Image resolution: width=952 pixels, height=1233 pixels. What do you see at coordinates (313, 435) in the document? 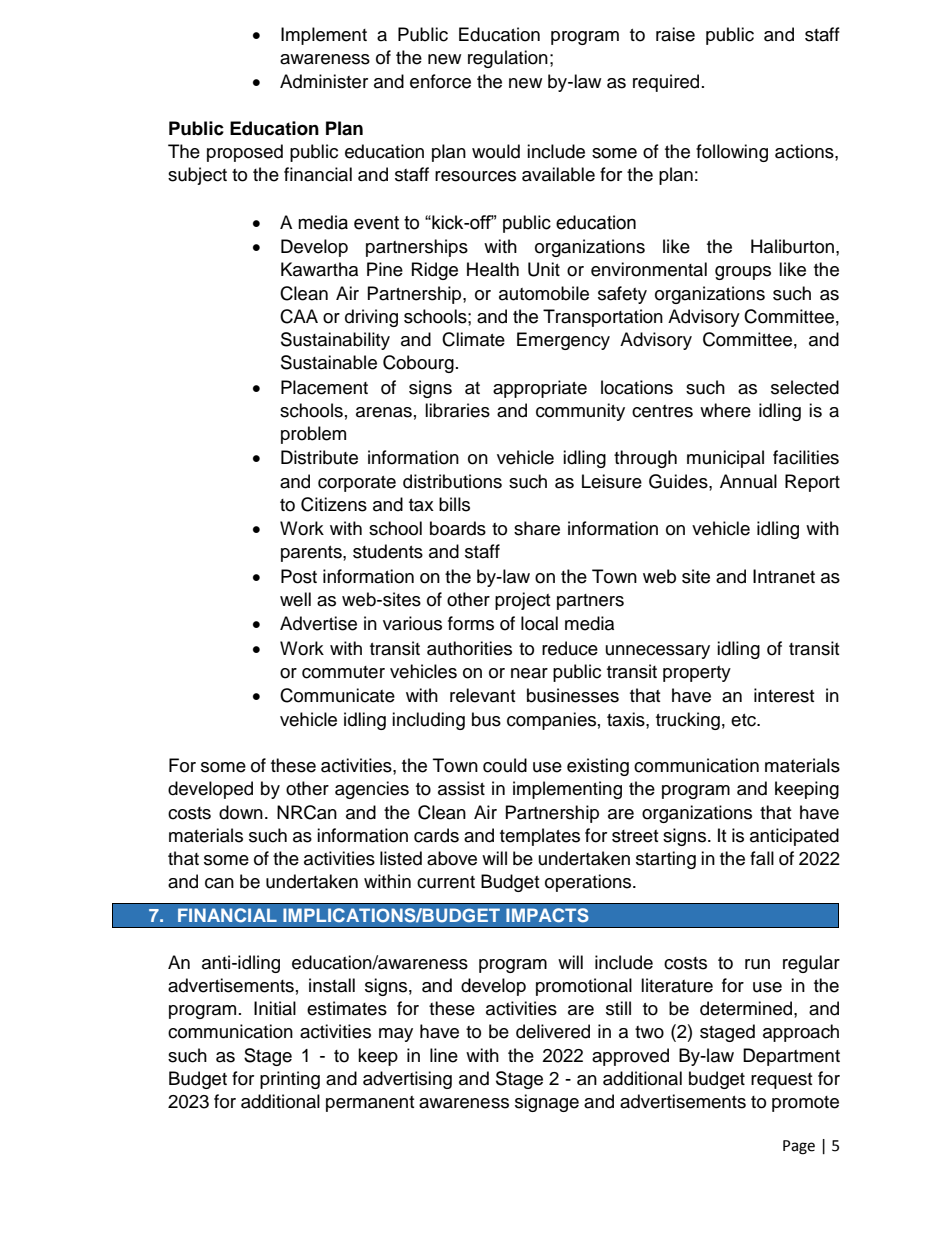
I see `problem` at bounding box center [313, 435].
